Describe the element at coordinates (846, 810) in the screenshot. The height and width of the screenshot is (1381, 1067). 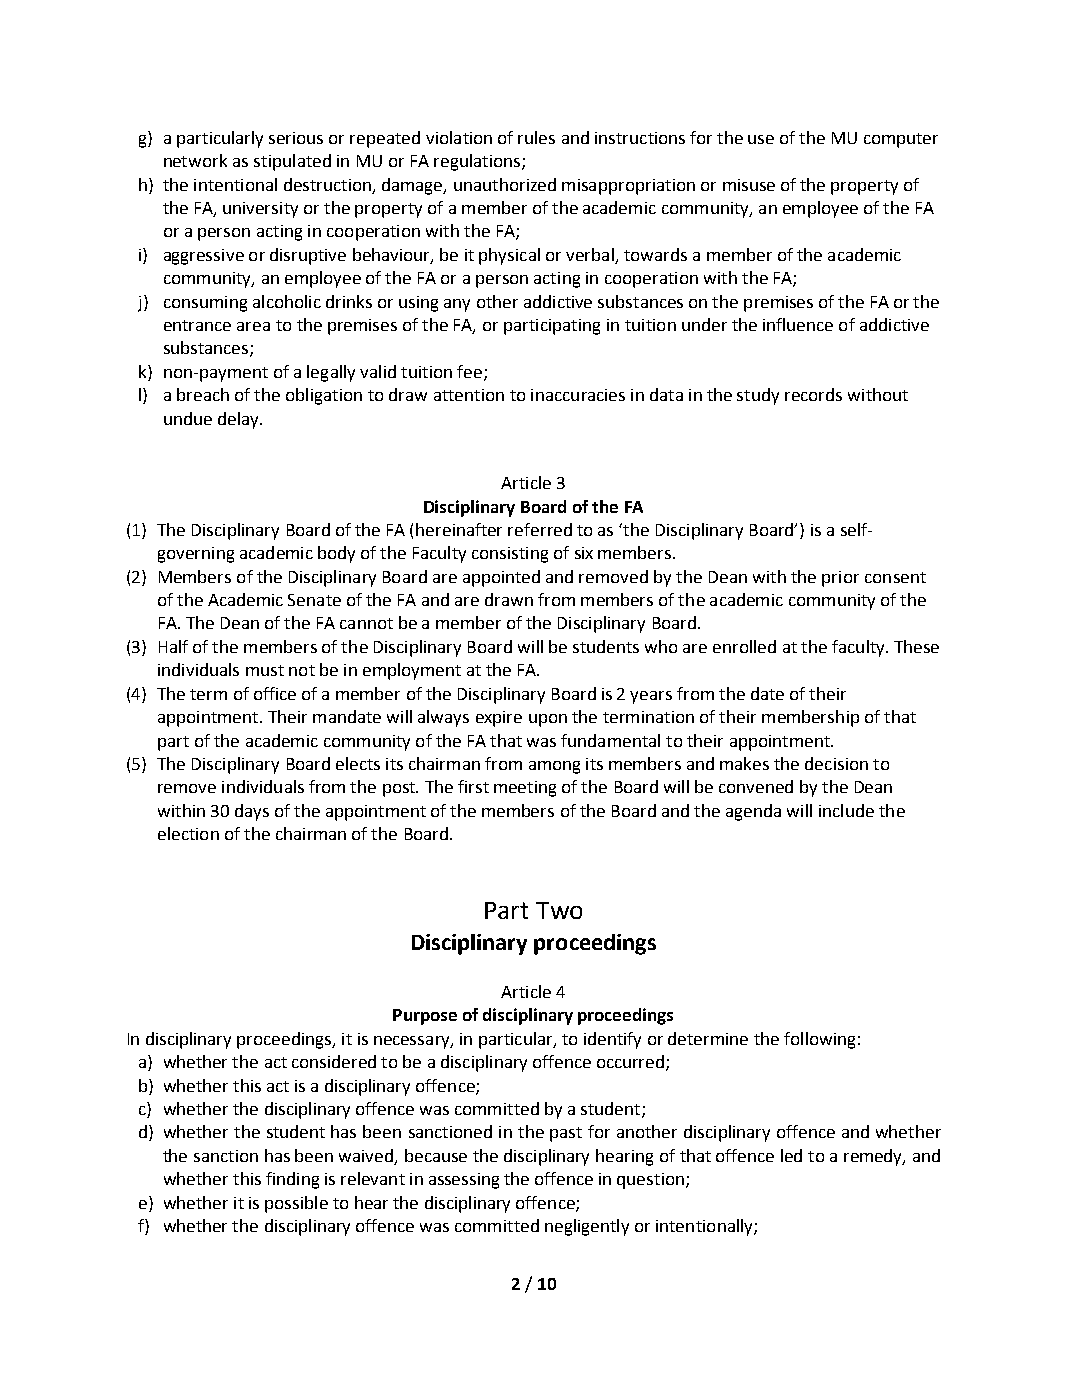
I see `include` at that location.
